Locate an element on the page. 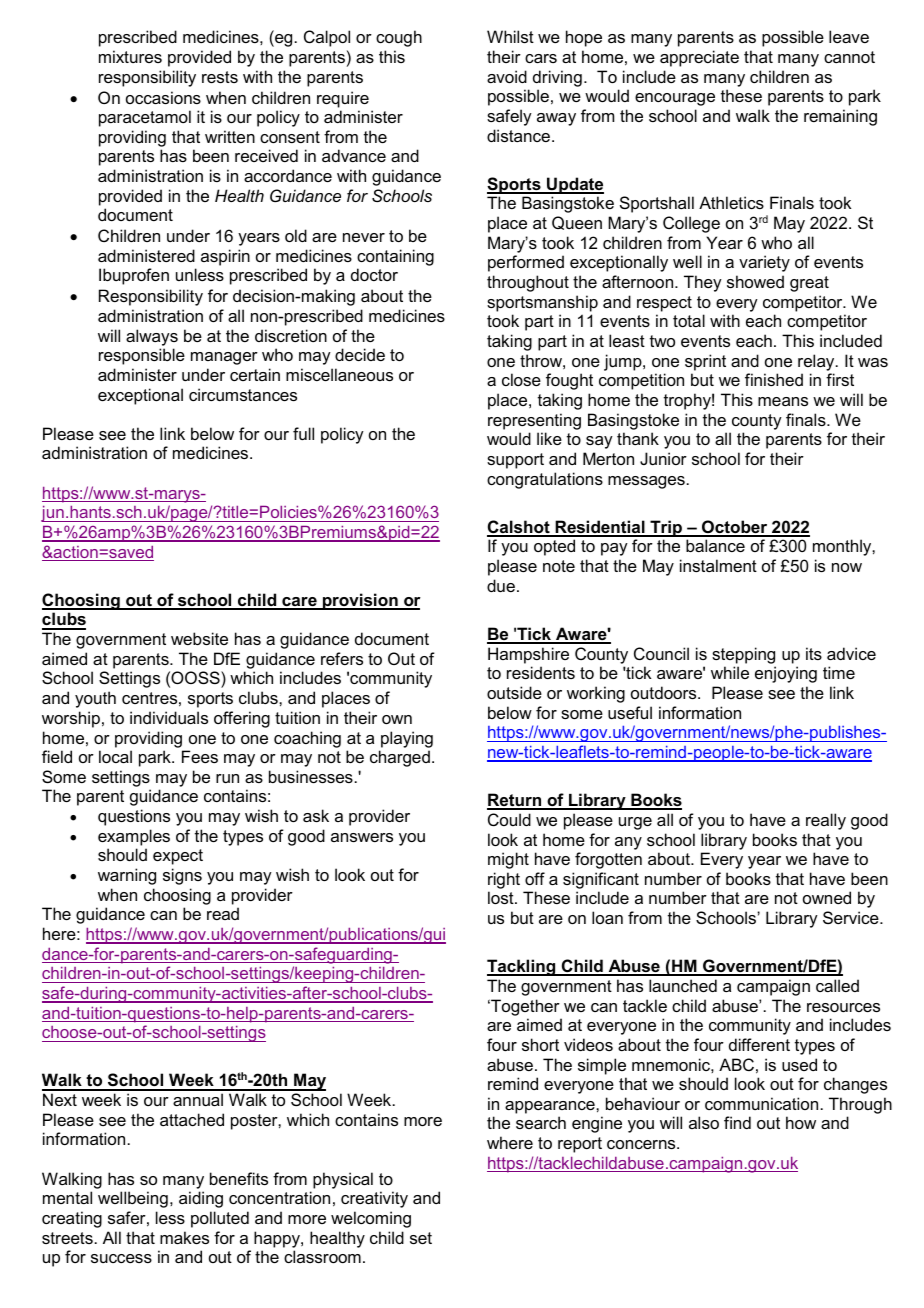  avoid is located at coordinates (507, 76).
